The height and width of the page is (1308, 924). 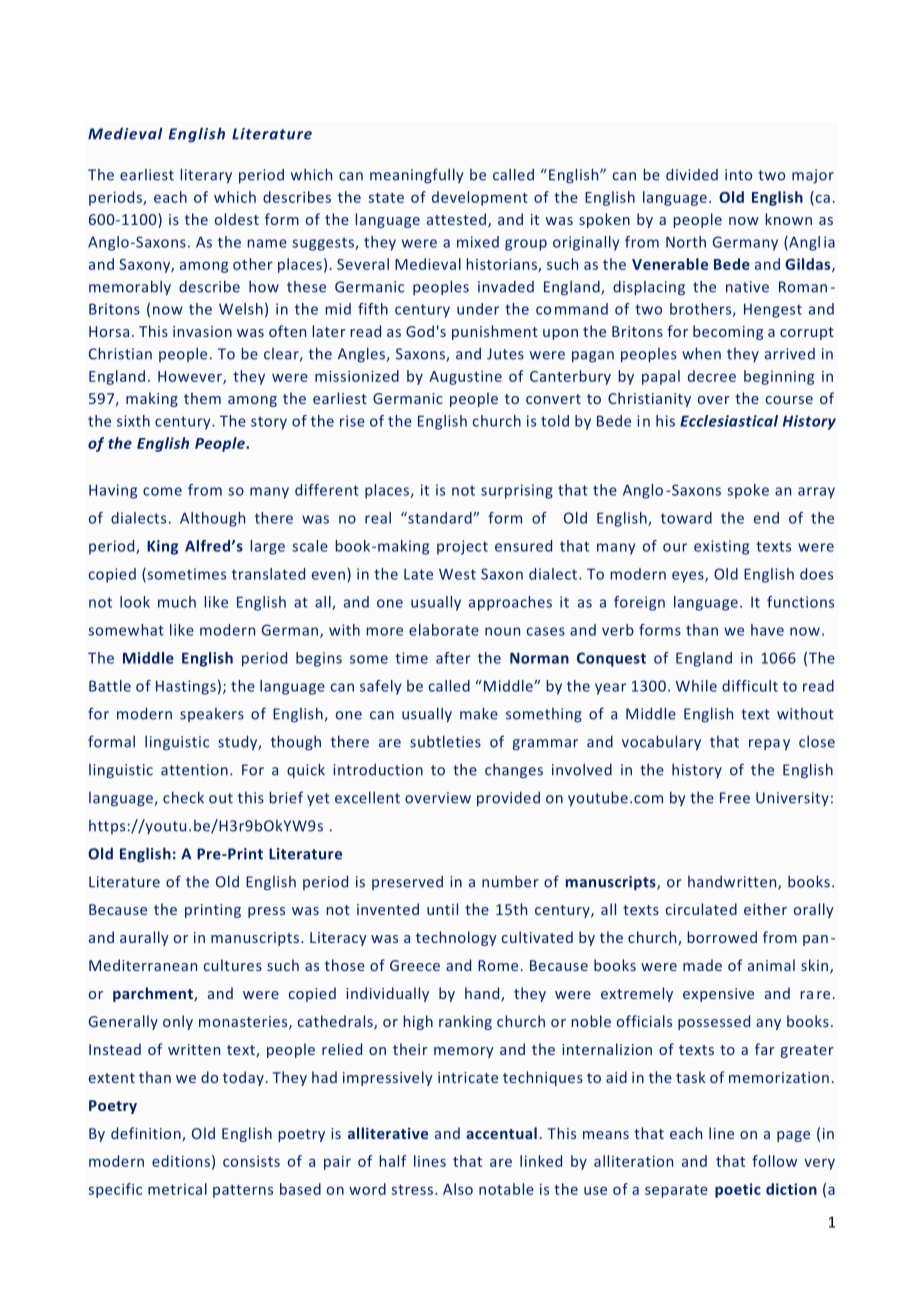 I want to click on difficult, so click(x=750, y=686).
